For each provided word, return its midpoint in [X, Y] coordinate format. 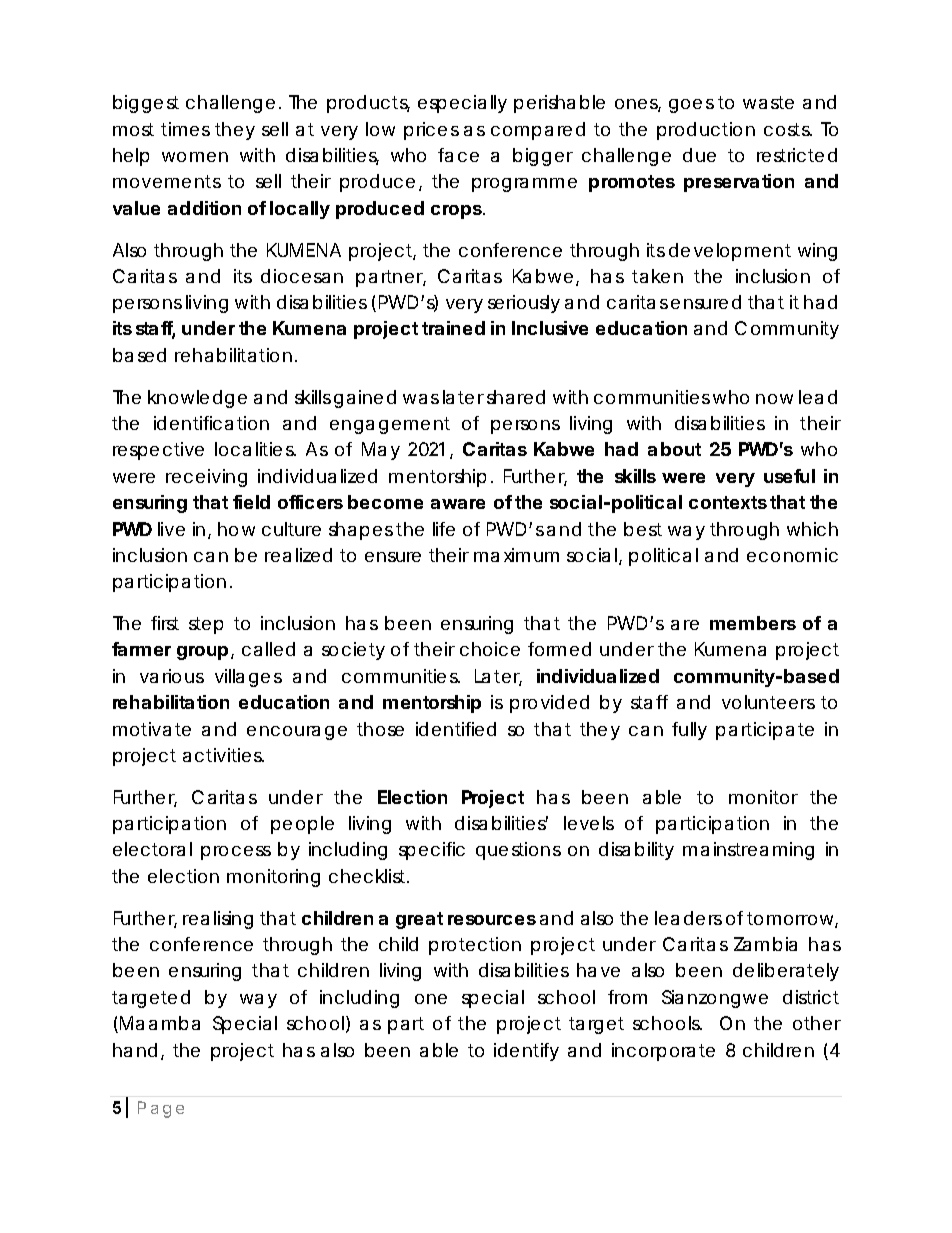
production [706, 131]
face [458, 155]
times [185, 129]
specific [432, 851]
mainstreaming [748, 851]
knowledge [197, 399]
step [206, 625]
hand [135, 1050]
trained [453, 328]
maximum [516, 555]
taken [657, 276]
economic [792, 555]
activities [223, 755]
